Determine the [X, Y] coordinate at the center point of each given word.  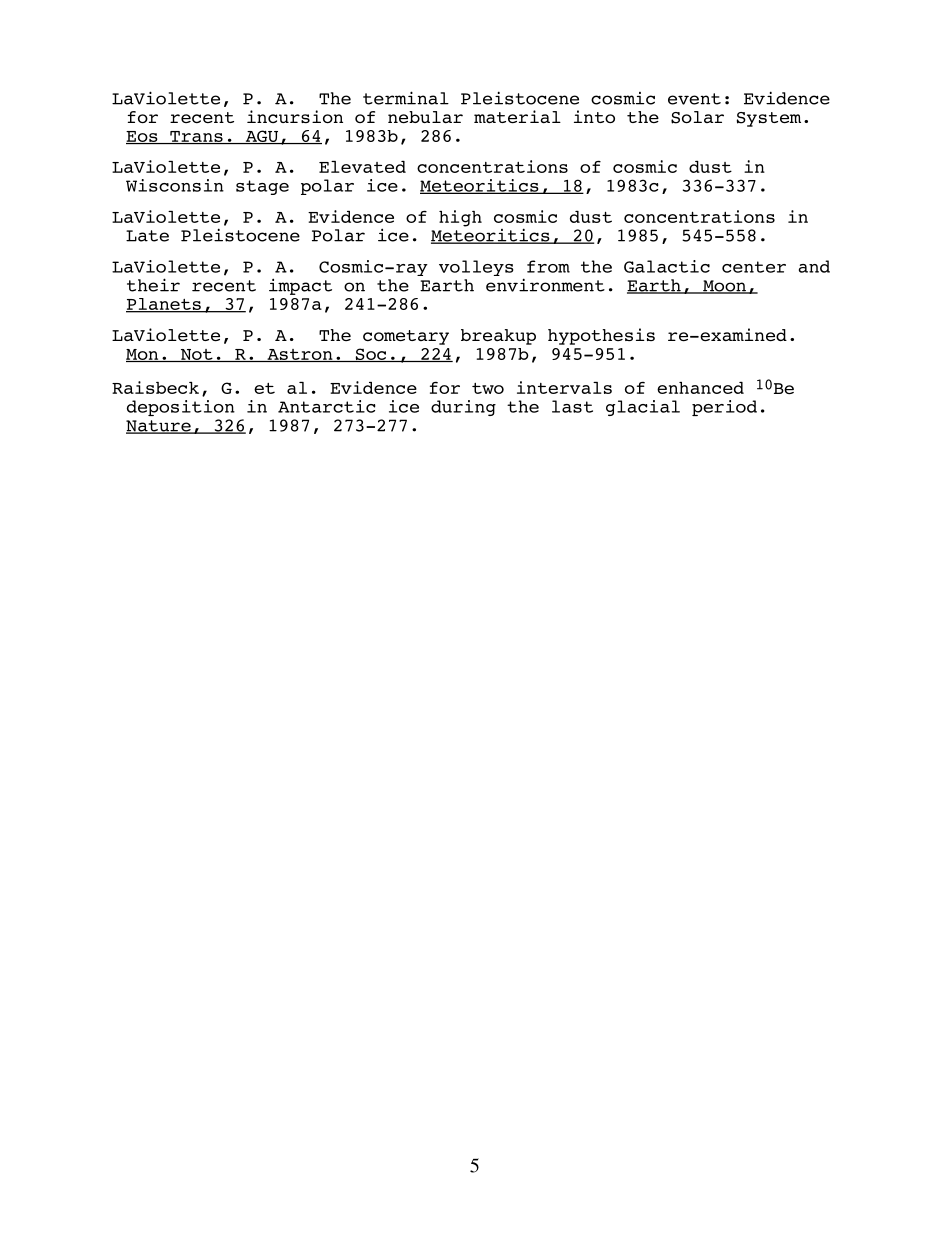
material [517, 117]
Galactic [667, 266]
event [694, 99]
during [463, 408]
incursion [295, 117]
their [153, 285]
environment [545, 285]
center [754, 267]
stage [262, 187]
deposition [181, 408]
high [460, 218]
